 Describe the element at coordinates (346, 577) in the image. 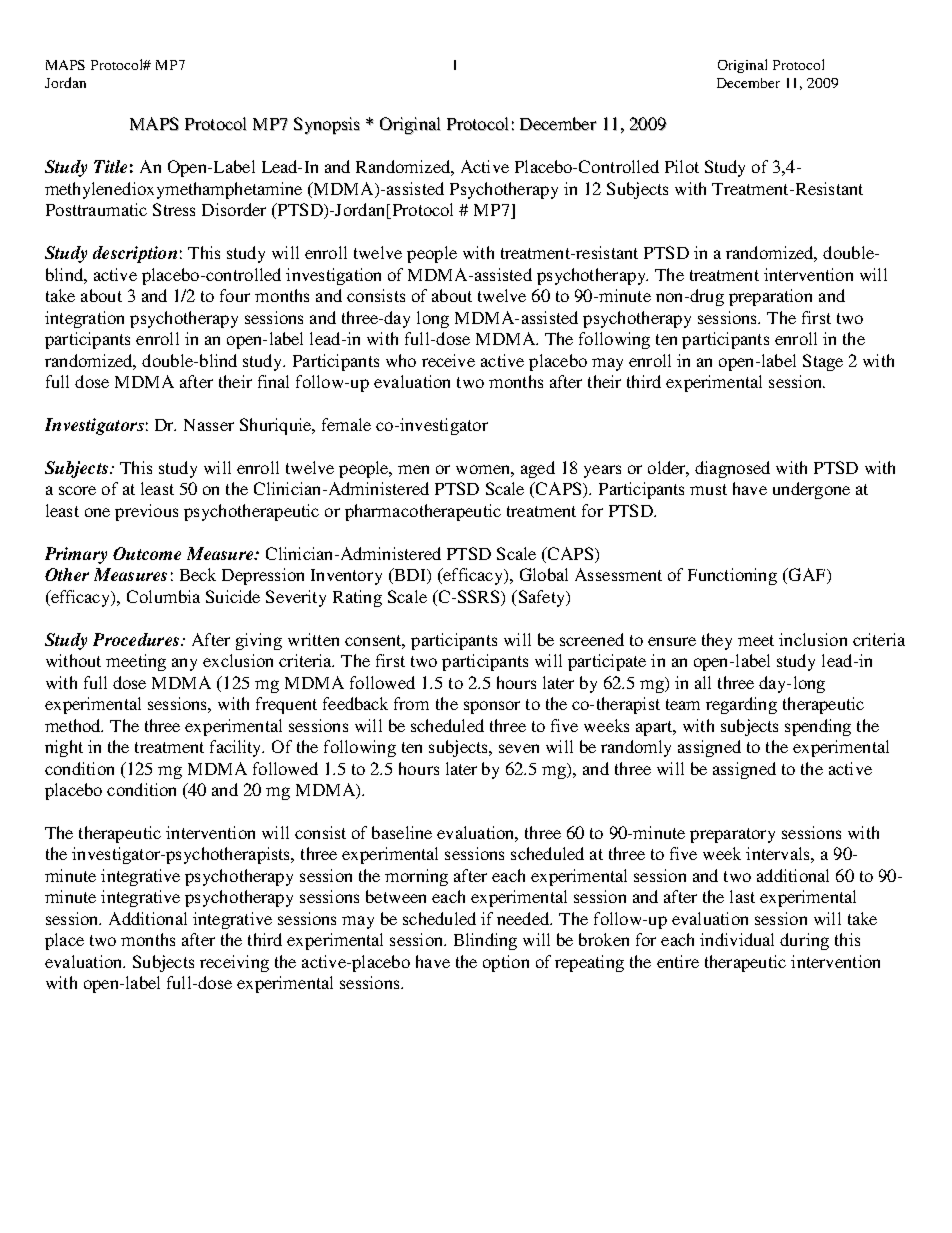

I see `Inventory` at that location.
